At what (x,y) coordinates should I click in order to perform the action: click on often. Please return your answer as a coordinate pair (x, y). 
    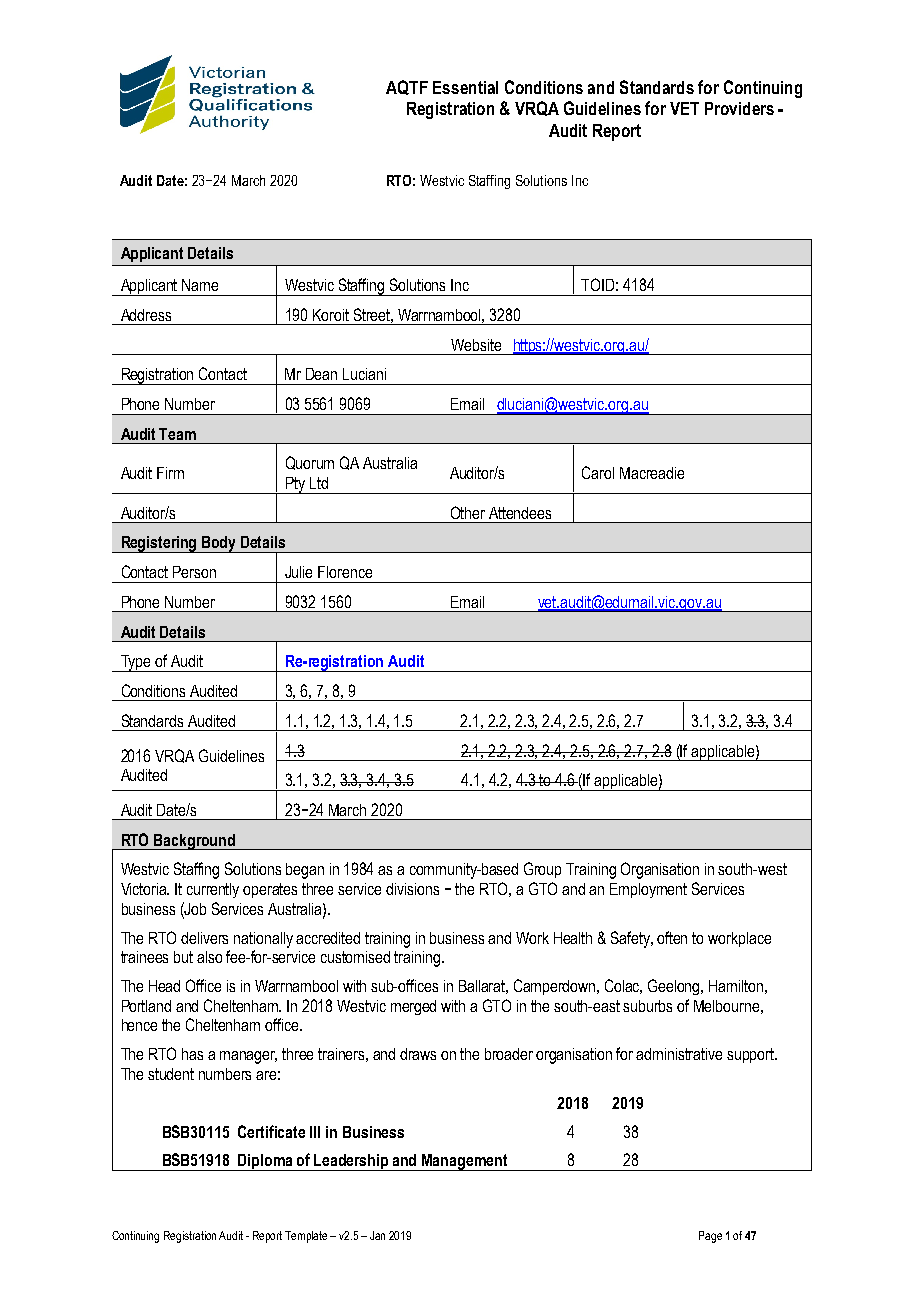
    Looking at the image, I should click on (672, 937).
